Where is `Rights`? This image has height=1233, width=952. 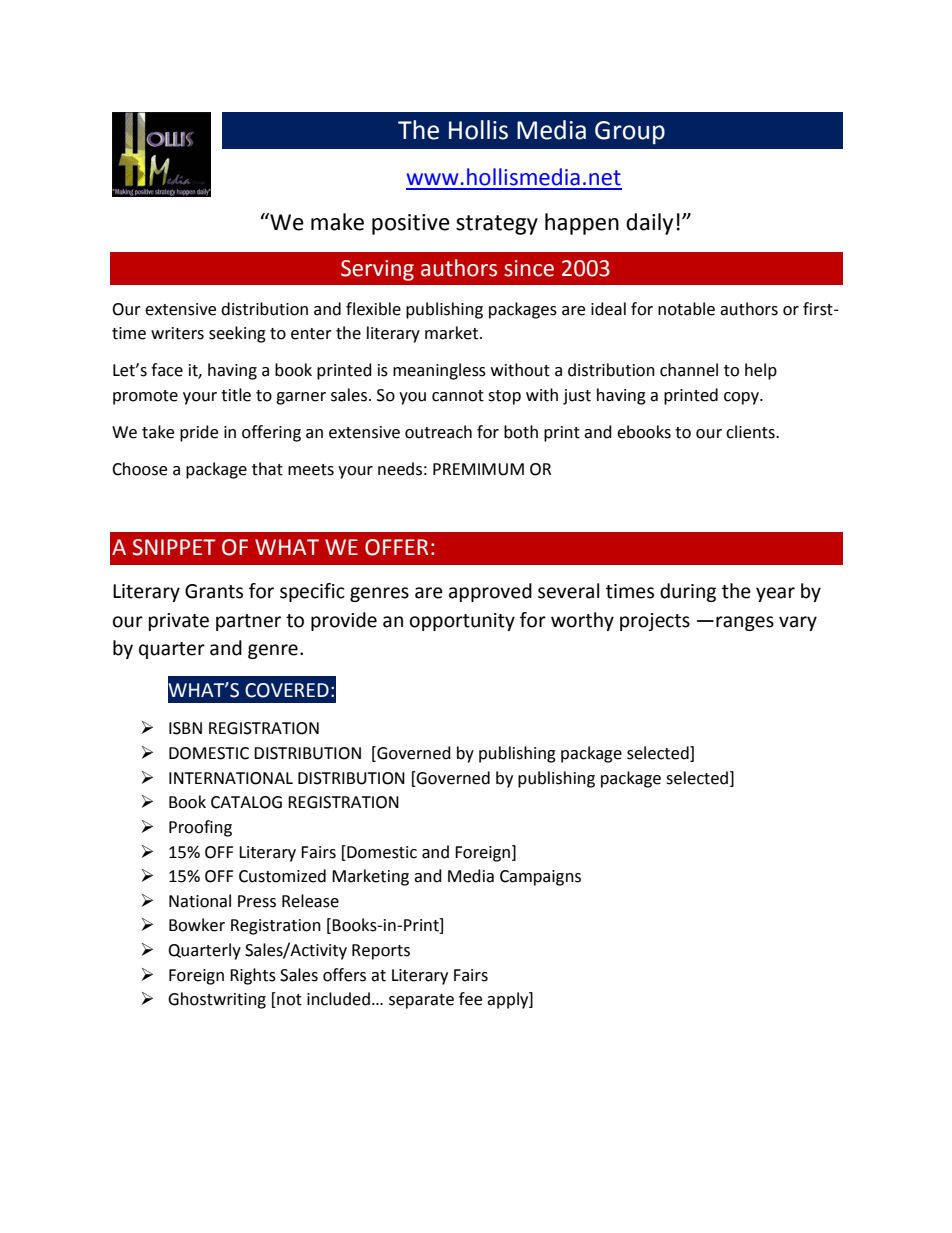 Rights is located at coordinates (253, 976).
